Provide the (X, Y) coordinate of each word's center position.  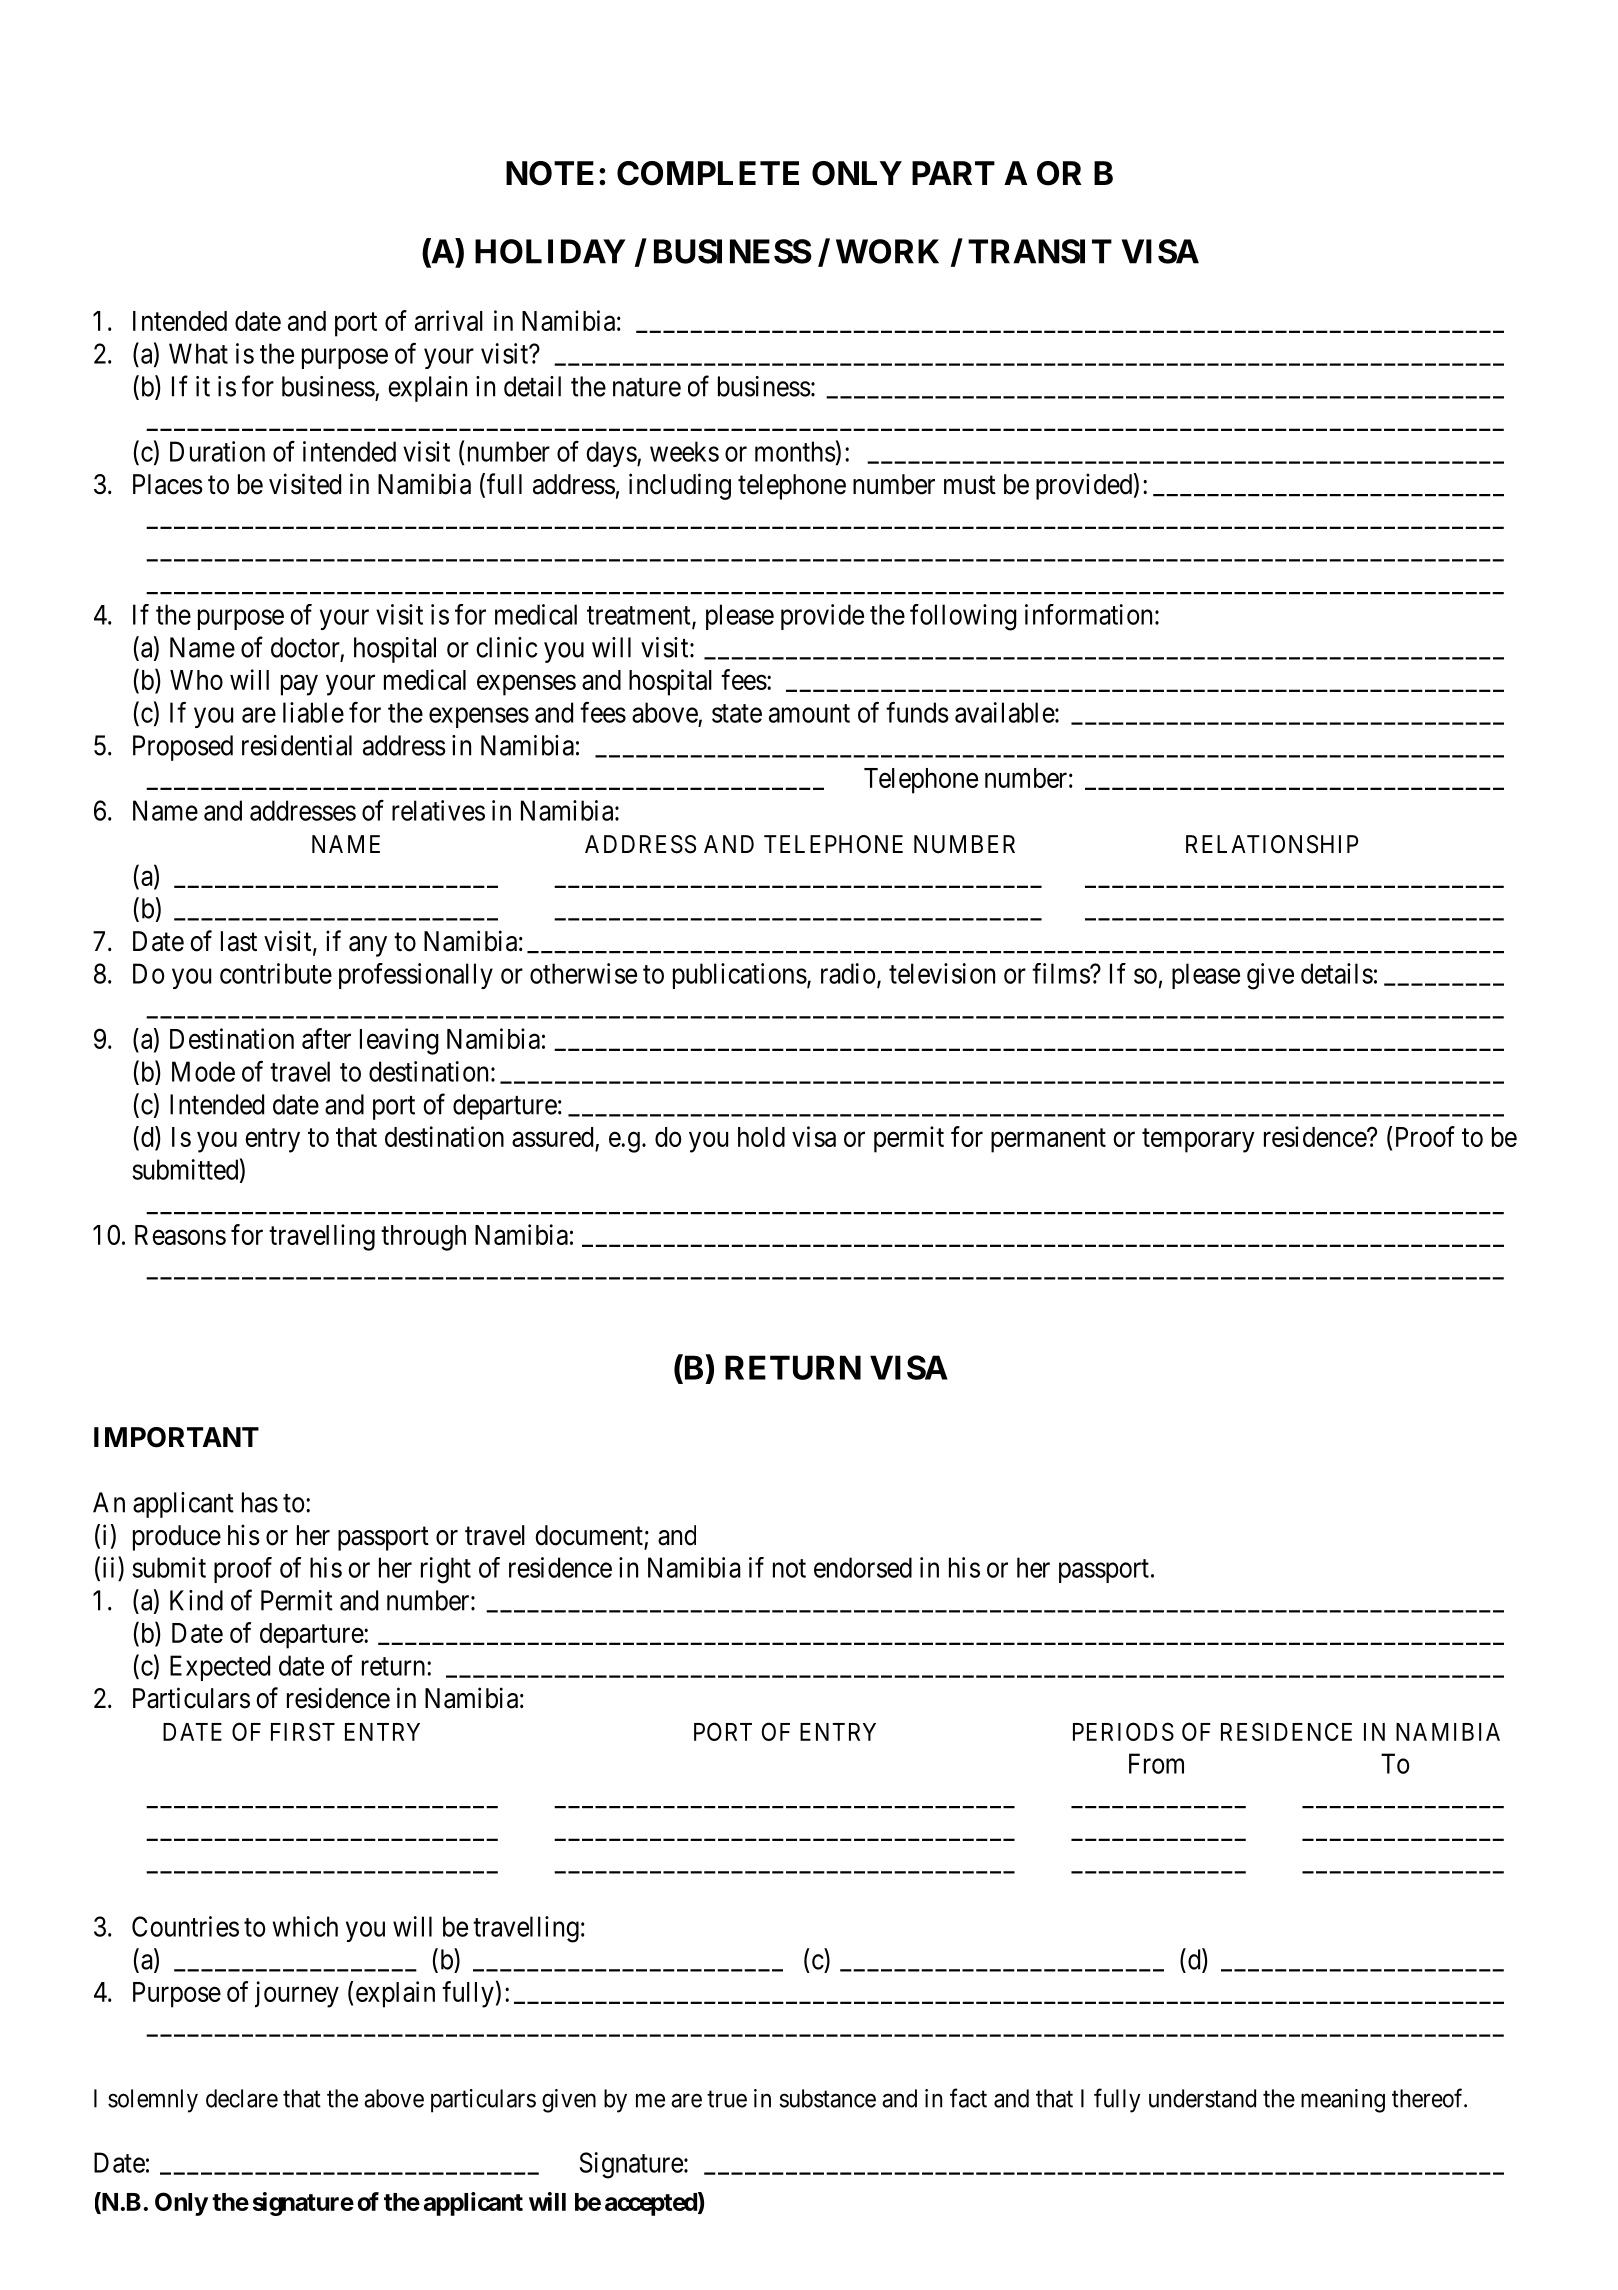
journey (297, 1994)
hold (761, 1137)
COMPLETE (708, 173)
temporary (1198, 1141)
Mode (203, 1071)
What (198, 353)
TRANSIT (1040, 251)
